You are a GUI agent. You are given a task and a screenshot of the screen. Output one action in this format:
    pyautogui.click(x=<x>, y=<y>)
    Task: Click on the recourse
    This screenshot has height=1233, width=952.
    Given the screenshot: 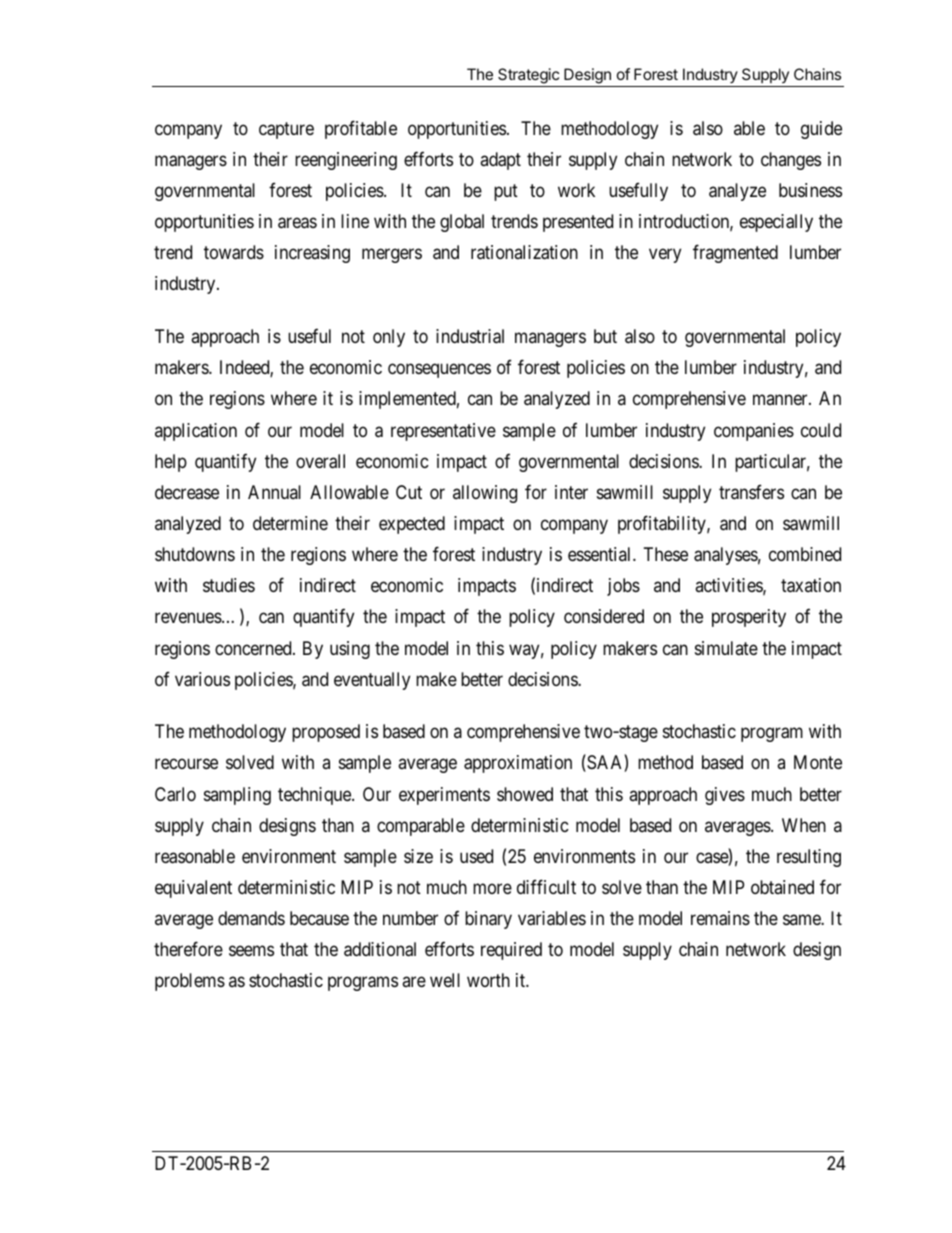 What is the action you would take?
    pyautogui.click(x=186, y=764)
